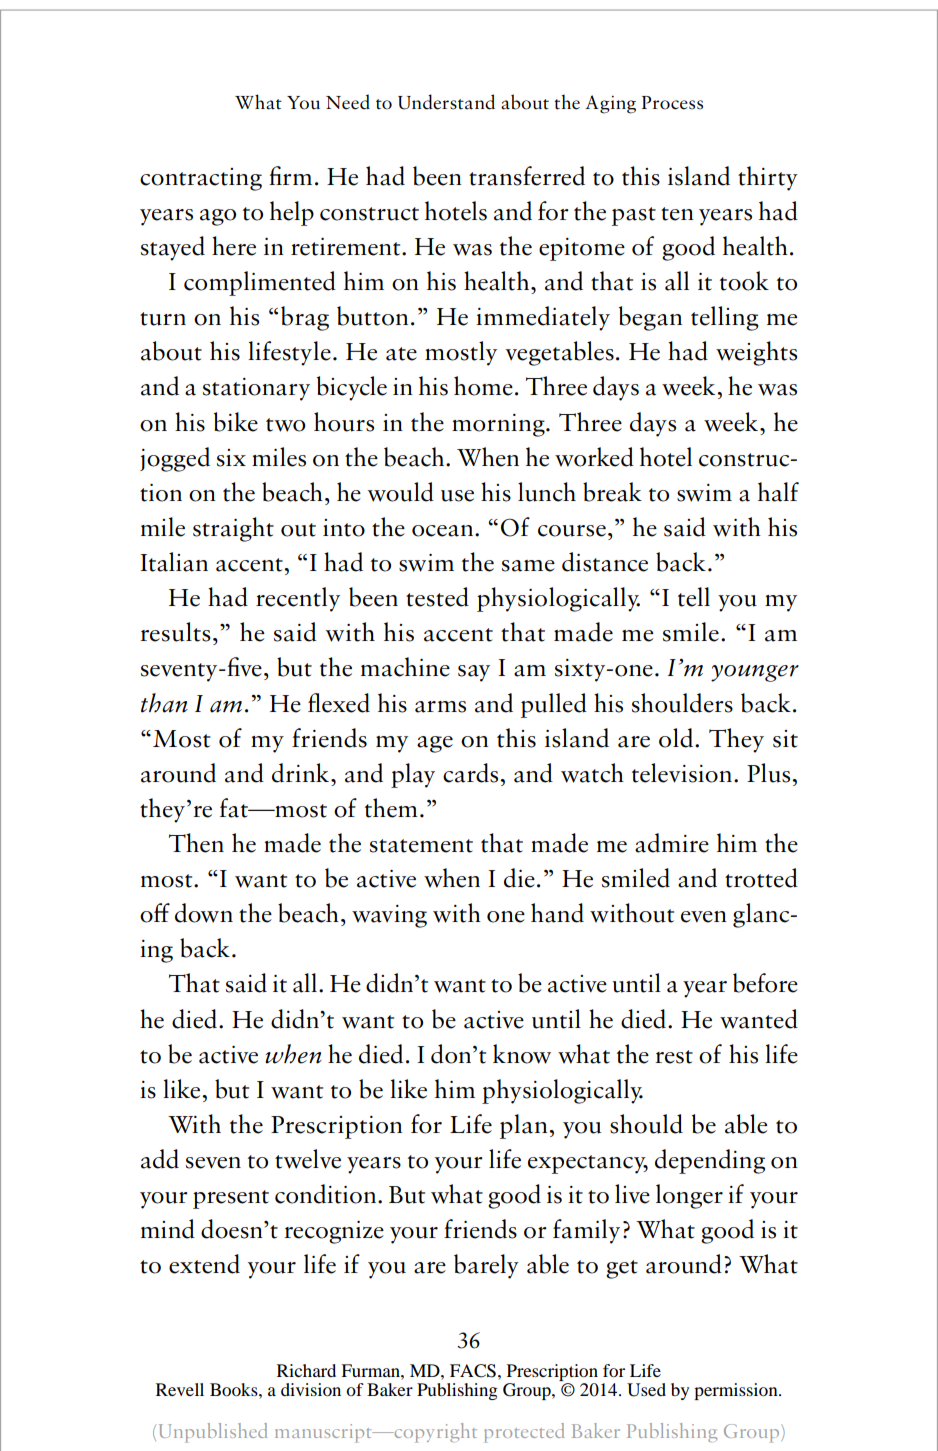  I want to click on contracting, so click(201, 179).
